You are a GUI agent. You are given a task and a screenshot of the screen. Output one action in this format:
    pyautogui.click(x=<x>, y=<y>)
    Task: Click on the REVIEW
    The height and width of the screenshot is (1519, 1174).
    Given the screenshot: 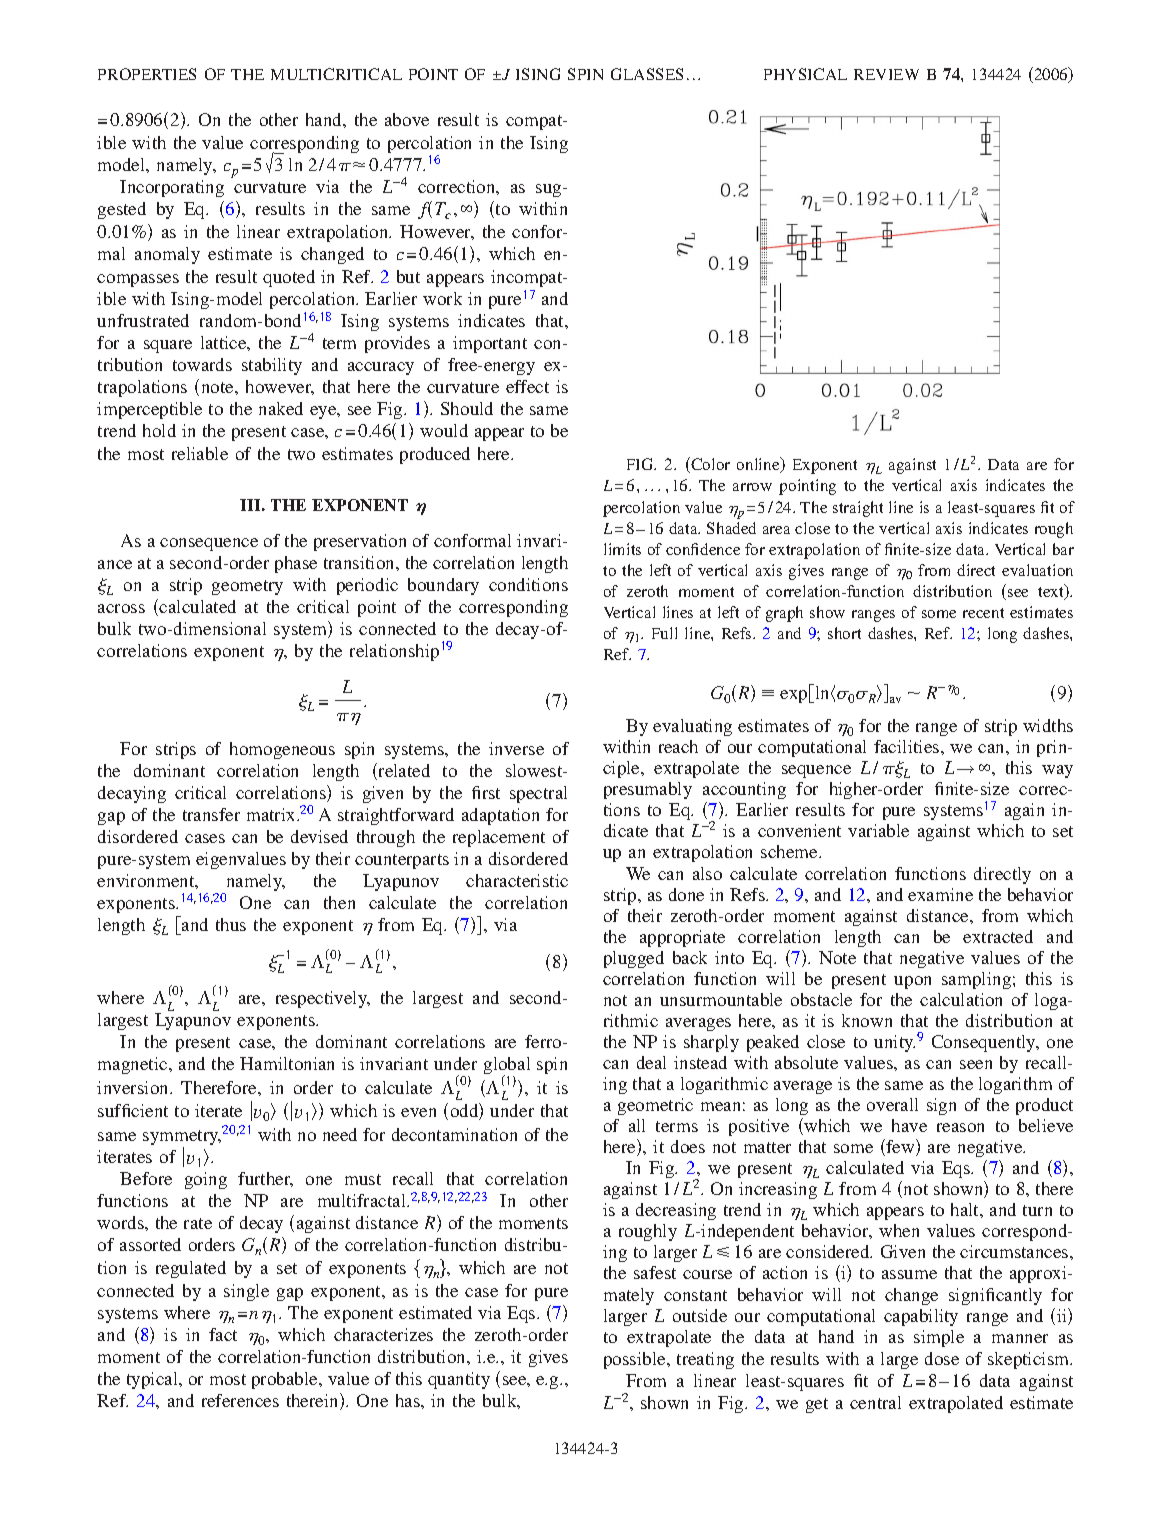 What is the action you would take?
    pyautogui.click(x=886, y=74)
